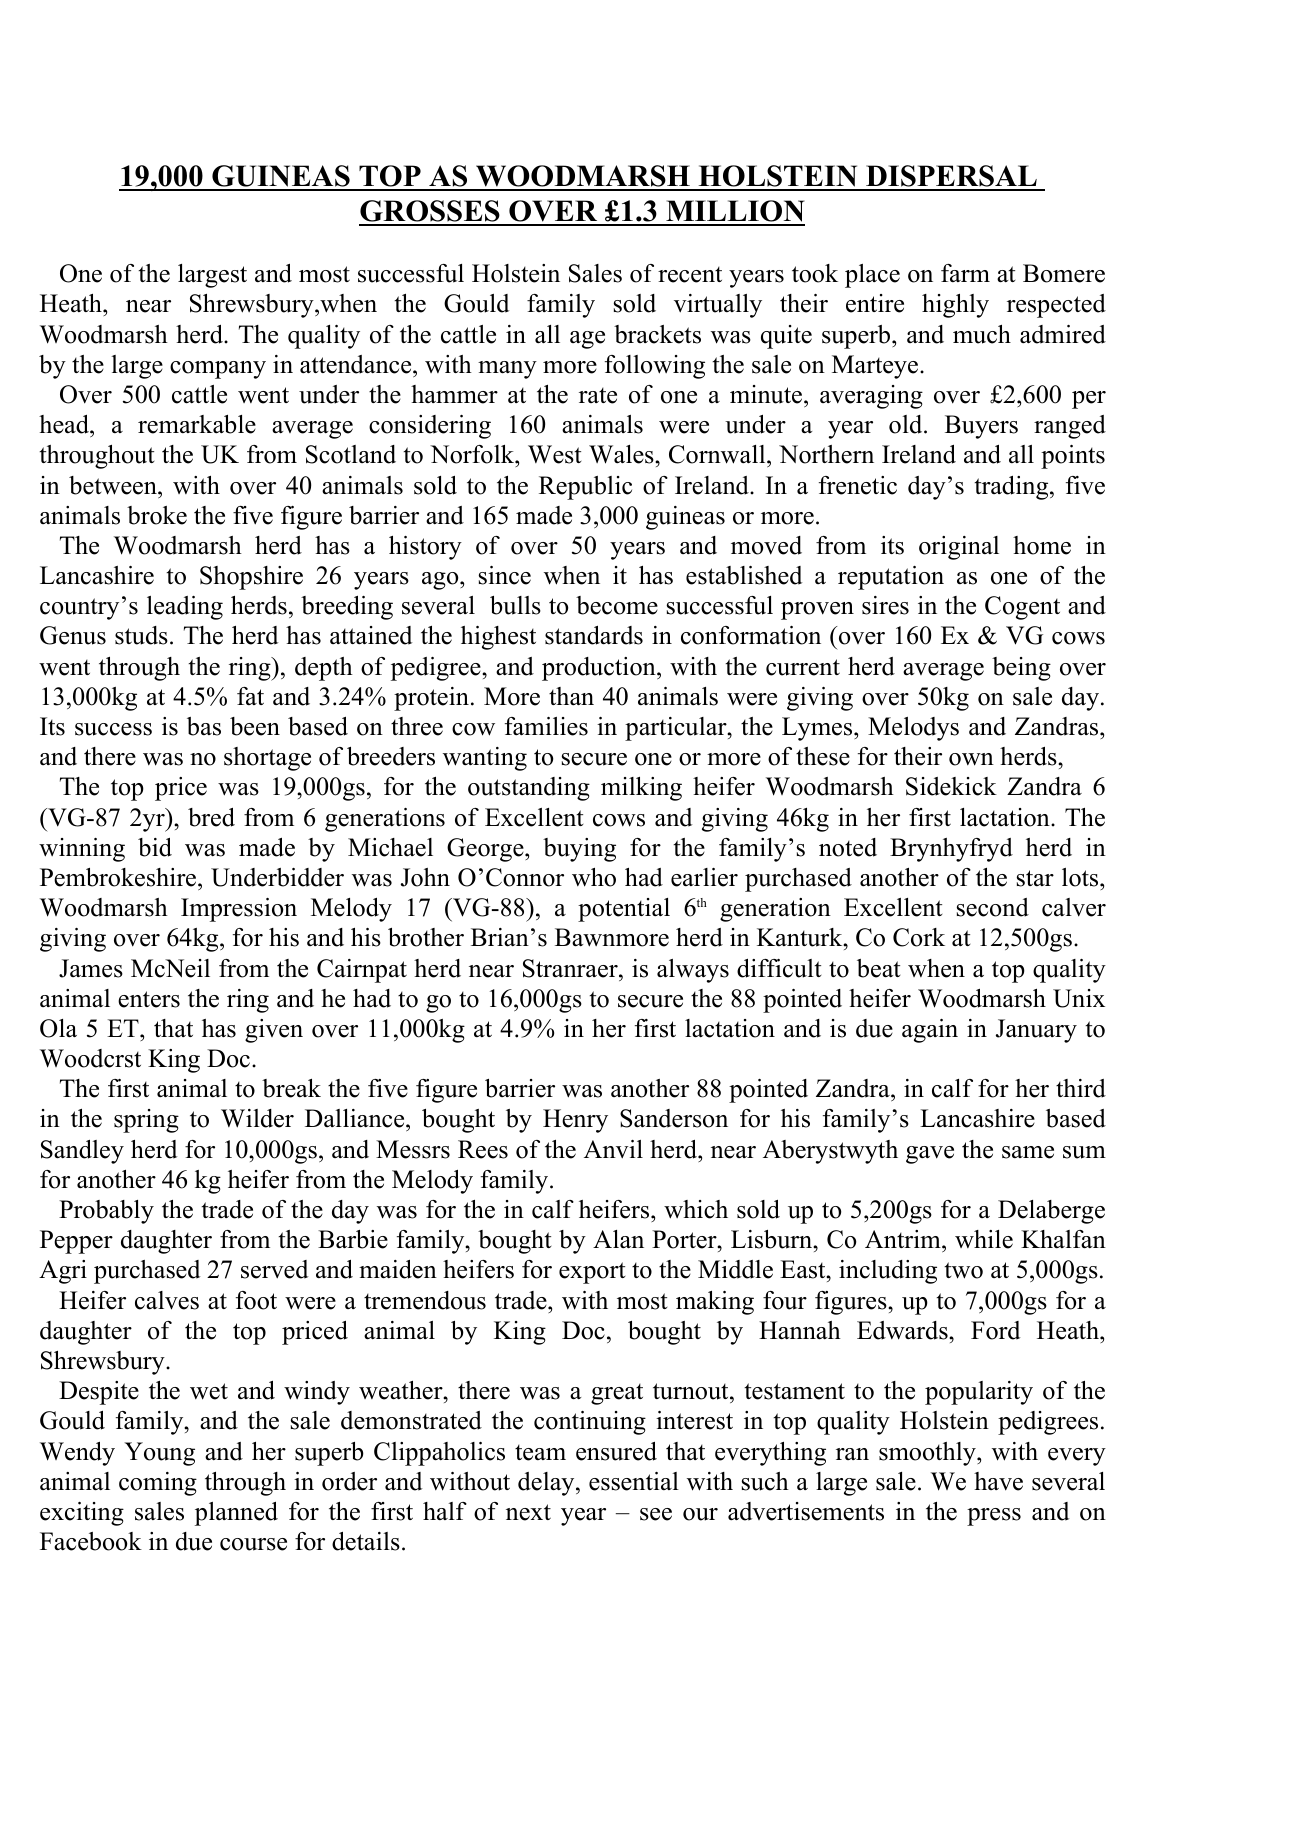 The height and width of the screenshot is (1840, 1302). Describe the element at coordinates (955, 306) in the screenshot. I see `highly` at that location.
